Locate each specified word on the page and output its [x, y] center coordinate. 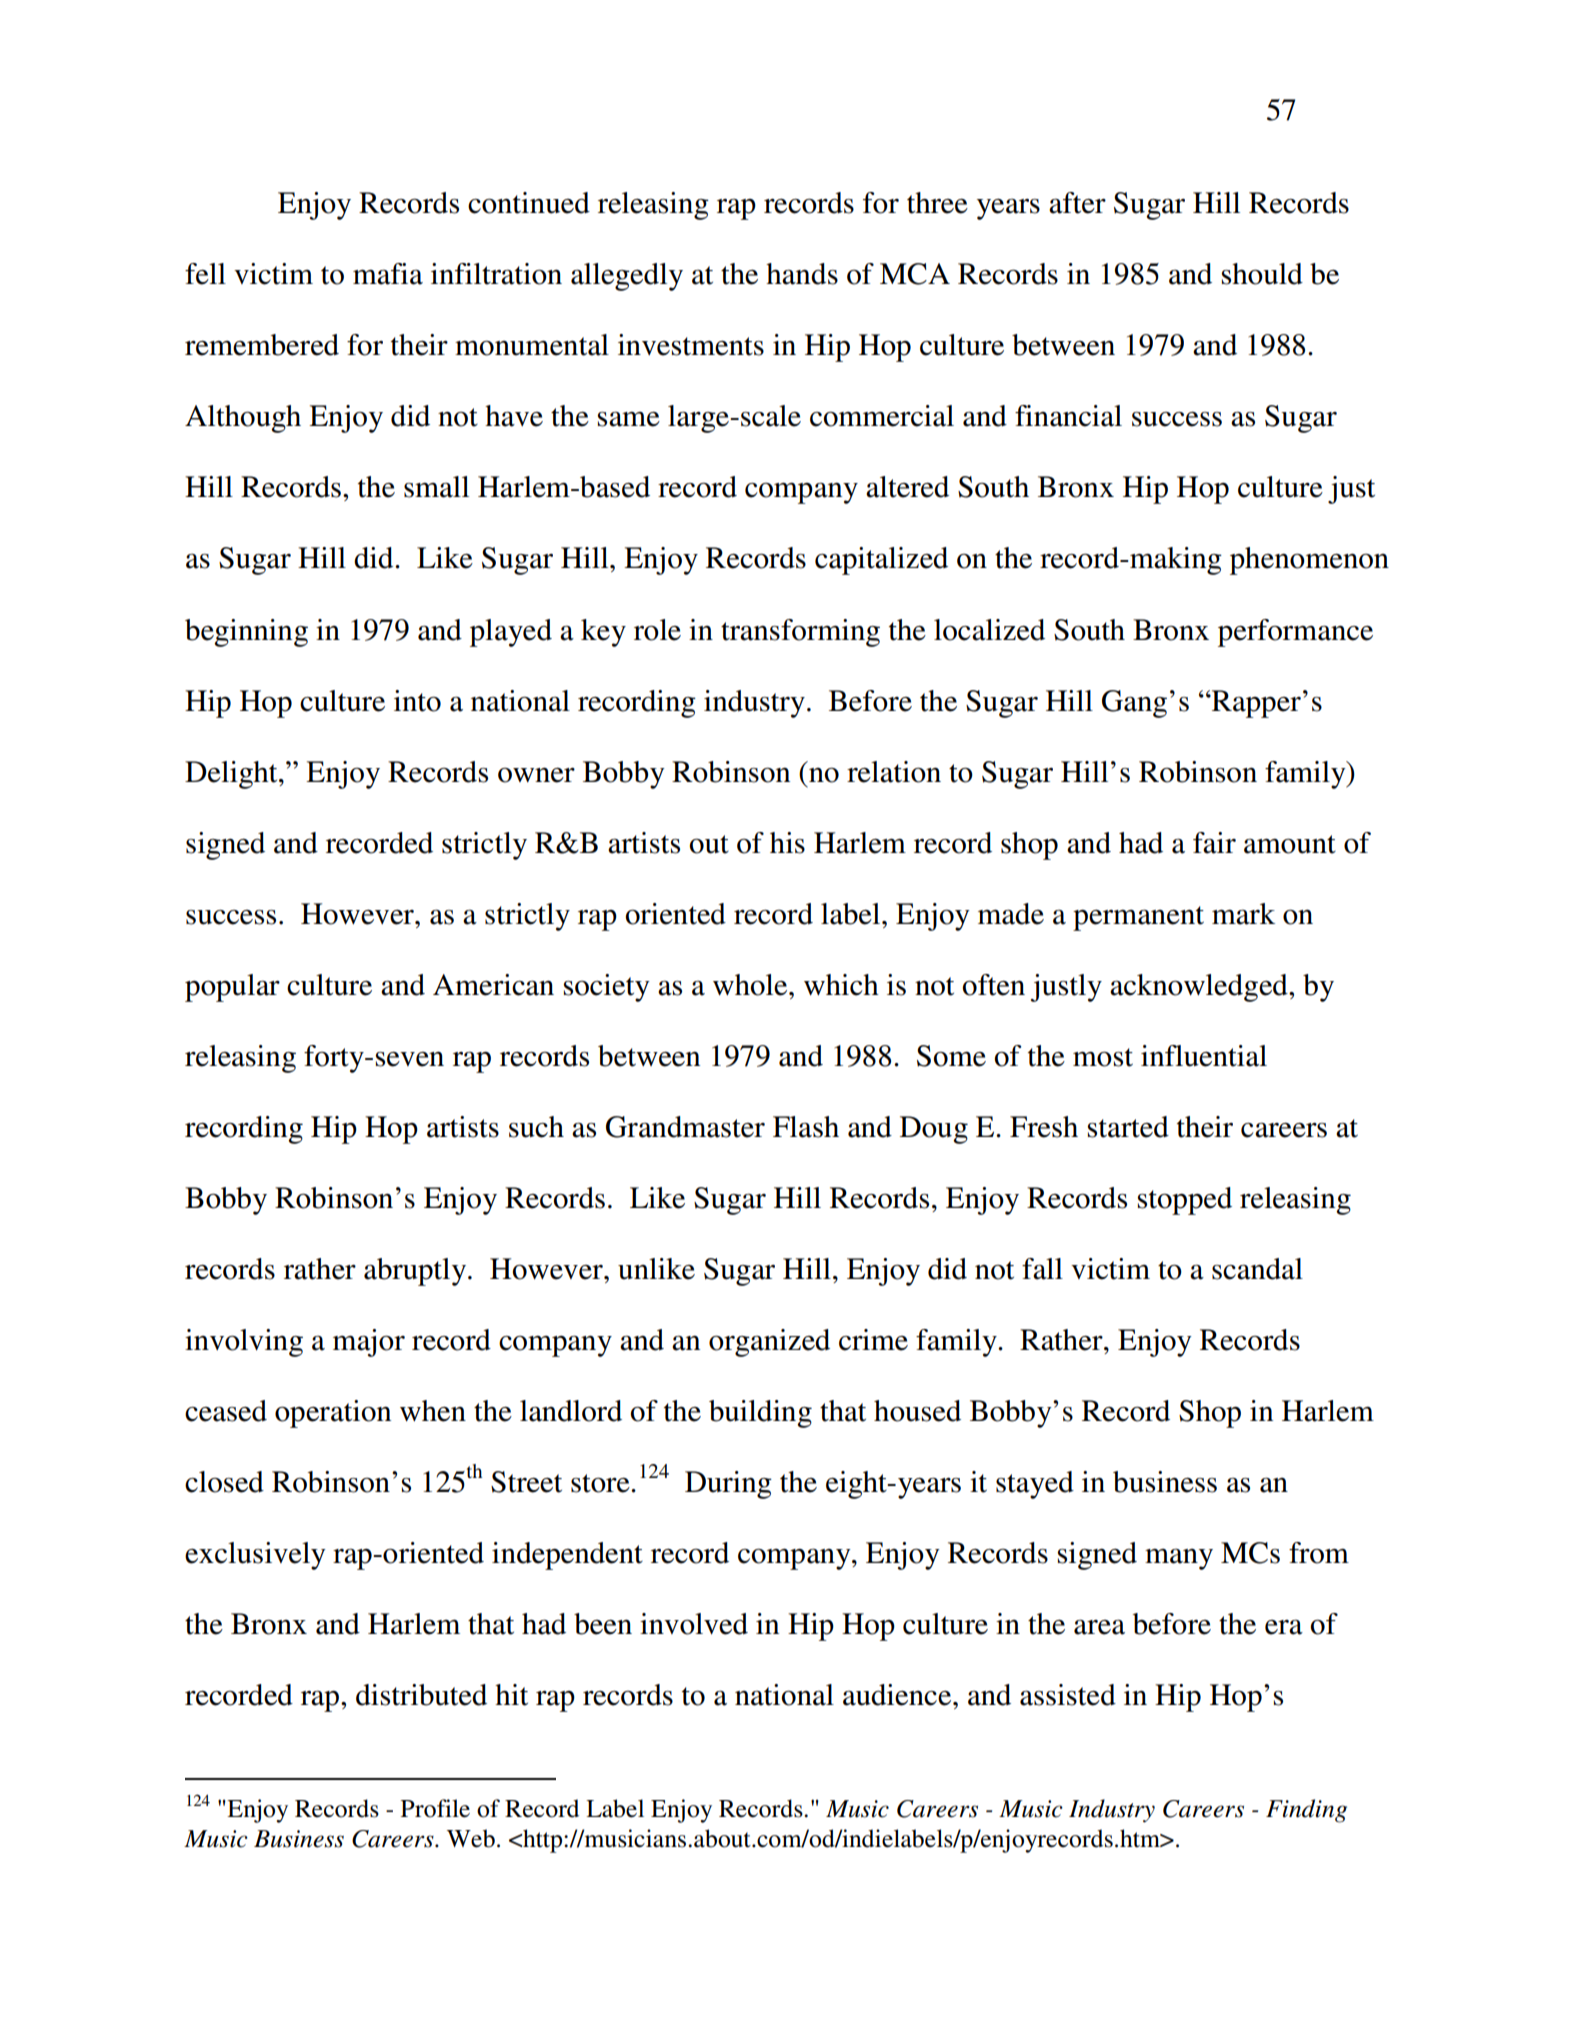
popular [232, 988]
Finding [1306, 1811]
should [1262, 274]
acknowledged [1200, 988]
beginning [246, 633]
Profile [435, 1808]
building [760, 1414]
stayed [1035, 1485]
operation [333, 1414]
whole [751, 985]
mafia [388, 274]
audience [898, 1695]
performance [1295, 633]
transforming [800, 633]
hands [802, 274]
